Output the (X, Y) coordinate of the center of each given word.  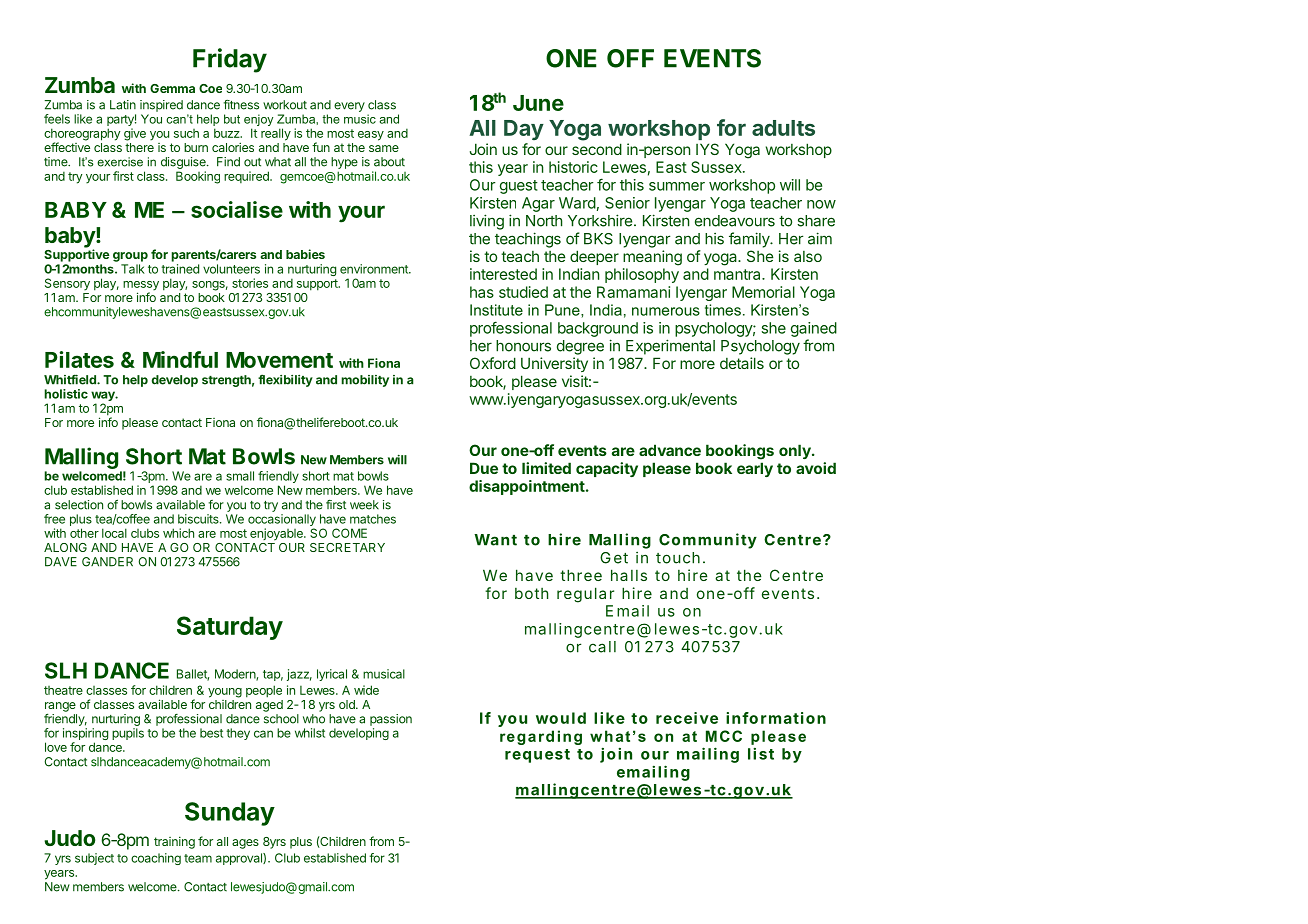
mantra (738, 274)
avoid (816, 468)
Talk (133, 269)
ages (245, 844)
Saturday (230, 628)
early (755, 469)
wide (366, 690)
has (482, 292)
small (240, 476)
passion (391, 720)
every (349, 107)
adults (783, 128)
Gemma (172, 88)
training (174, 842)
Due (484, 468)
